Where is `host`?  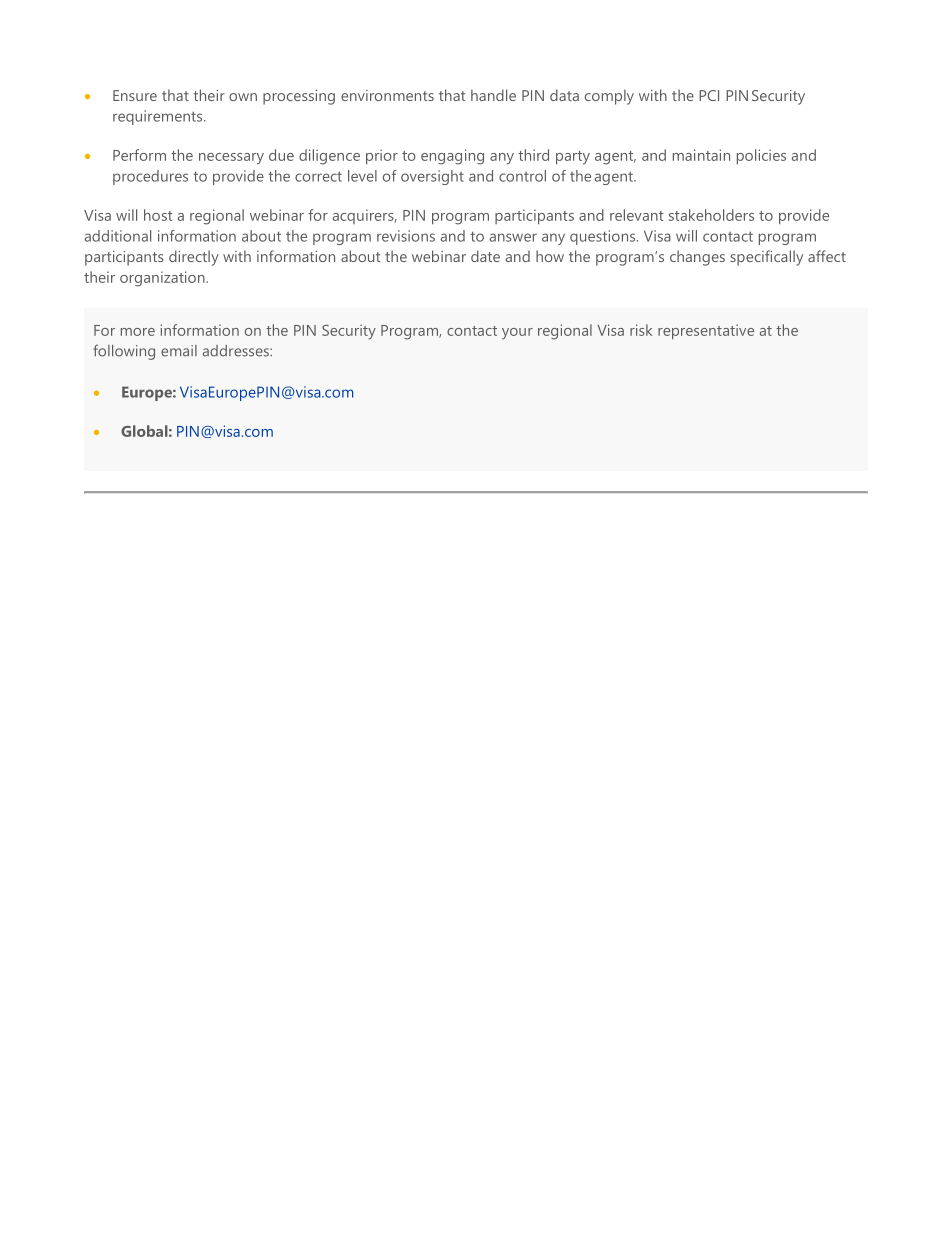
host is located at coordinates (158, 215).
